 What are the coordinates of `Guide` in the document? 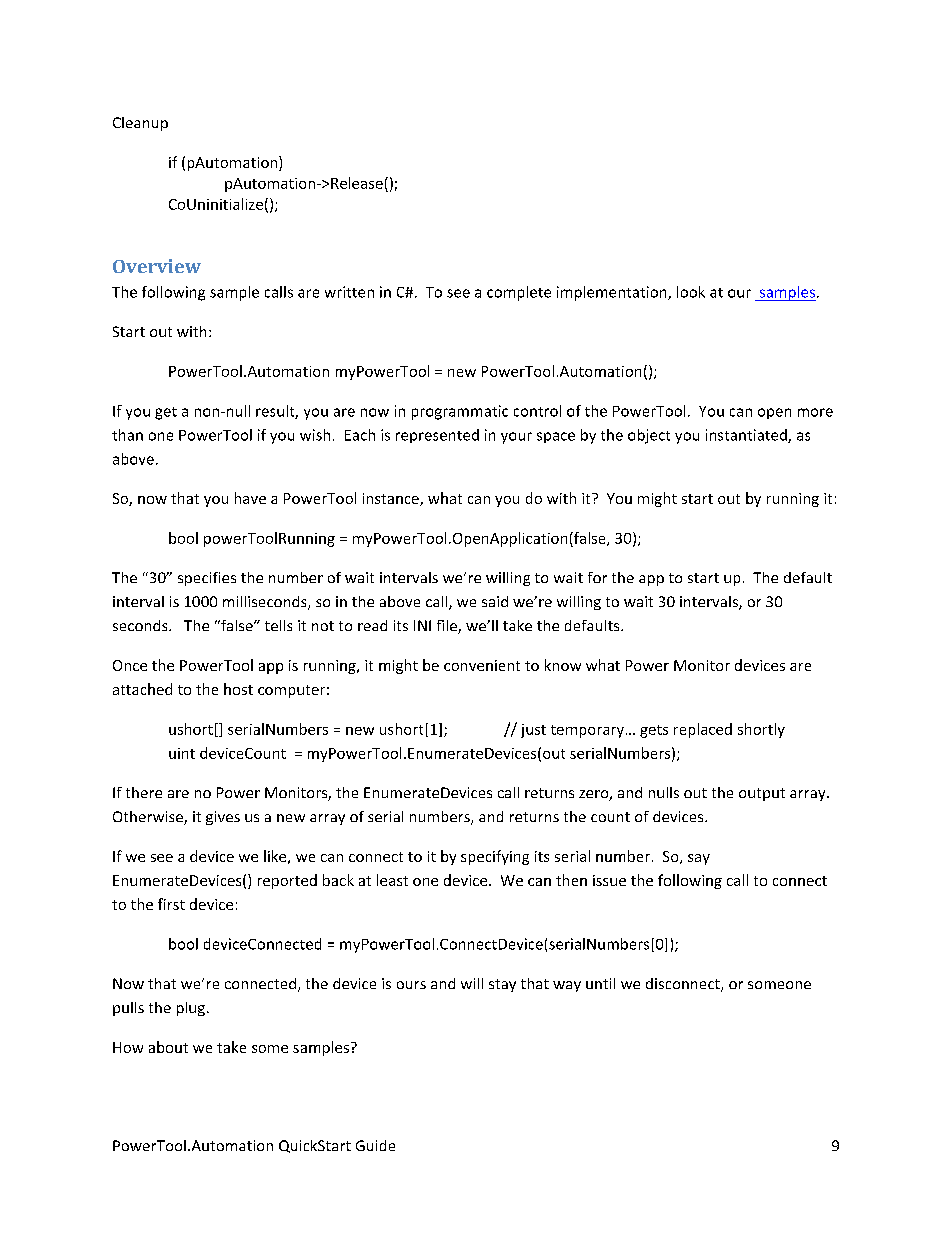 It's located at (375, 1145).
